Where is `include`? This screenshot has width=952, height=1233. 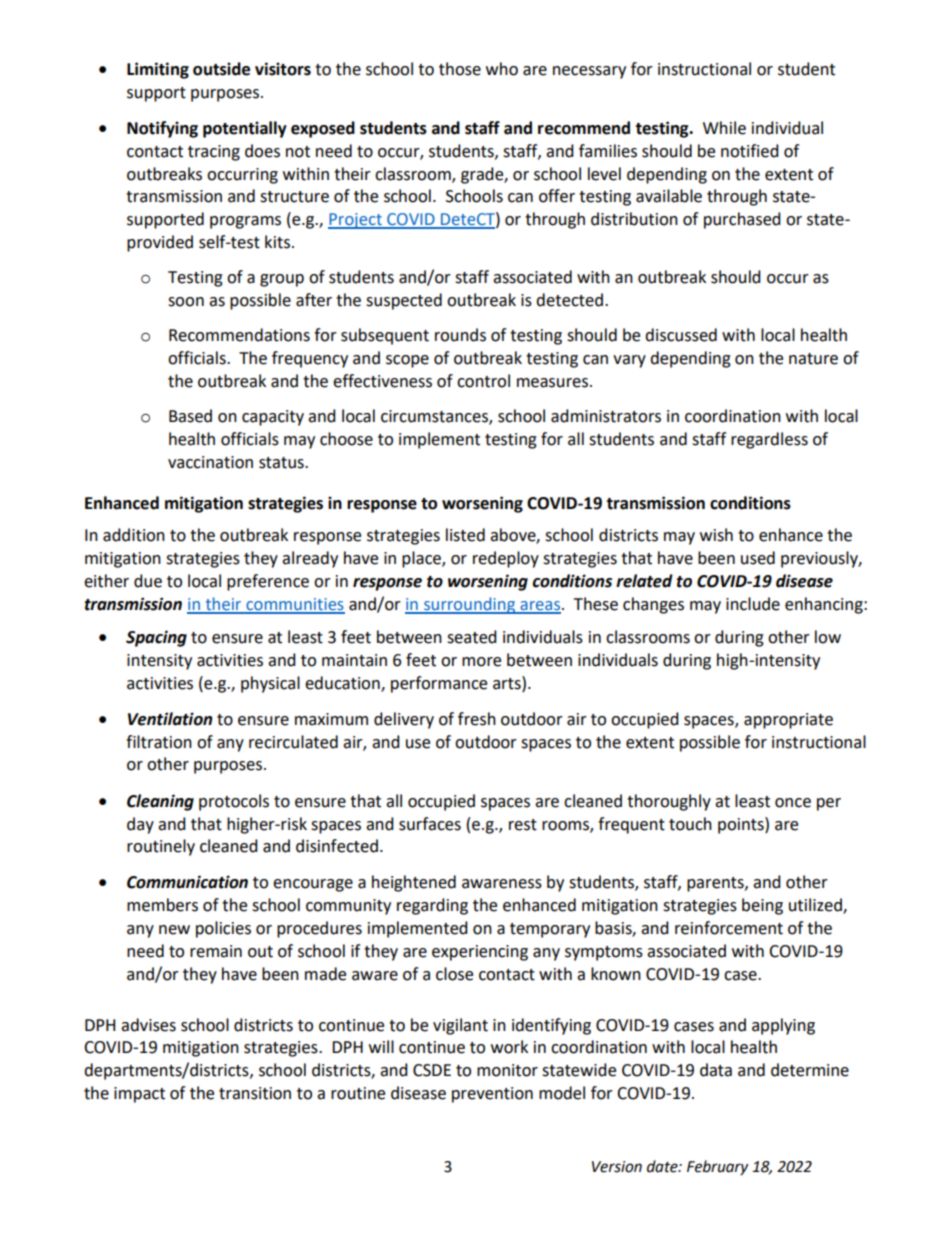 include is located at coordinates (753, 604).
